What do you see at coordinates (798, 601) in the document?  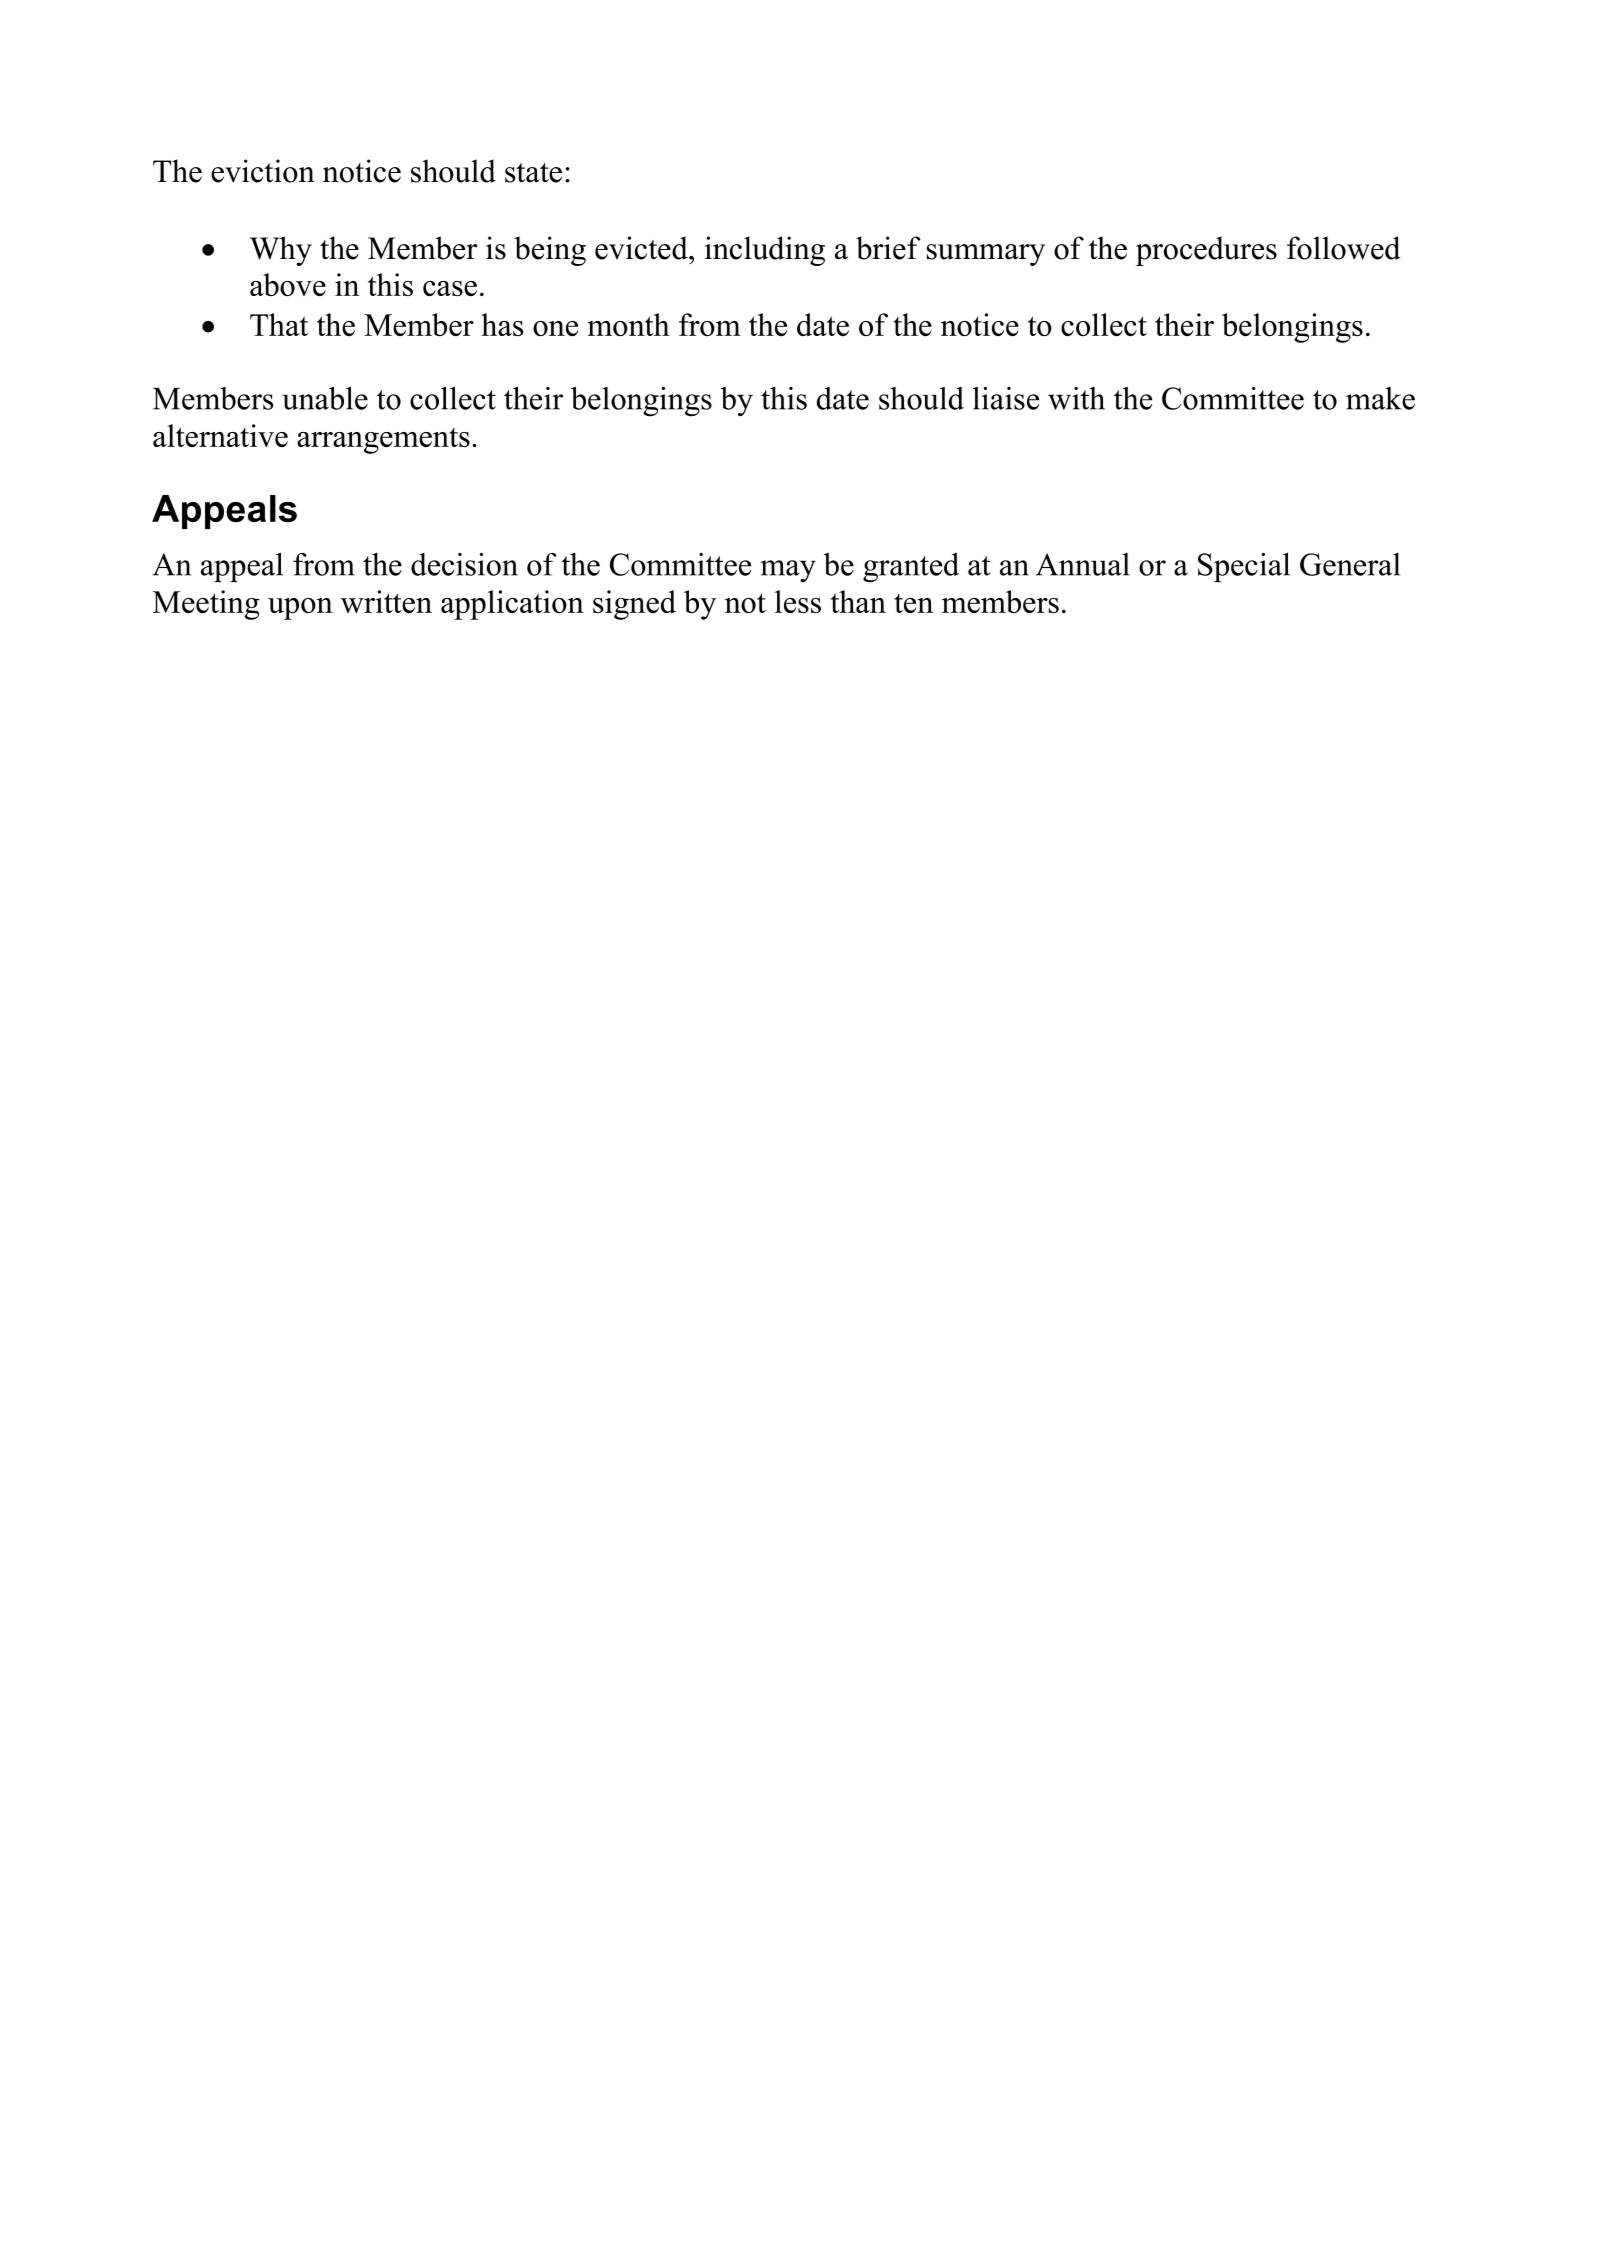 I see `less` at bounding box center [798, 601].
